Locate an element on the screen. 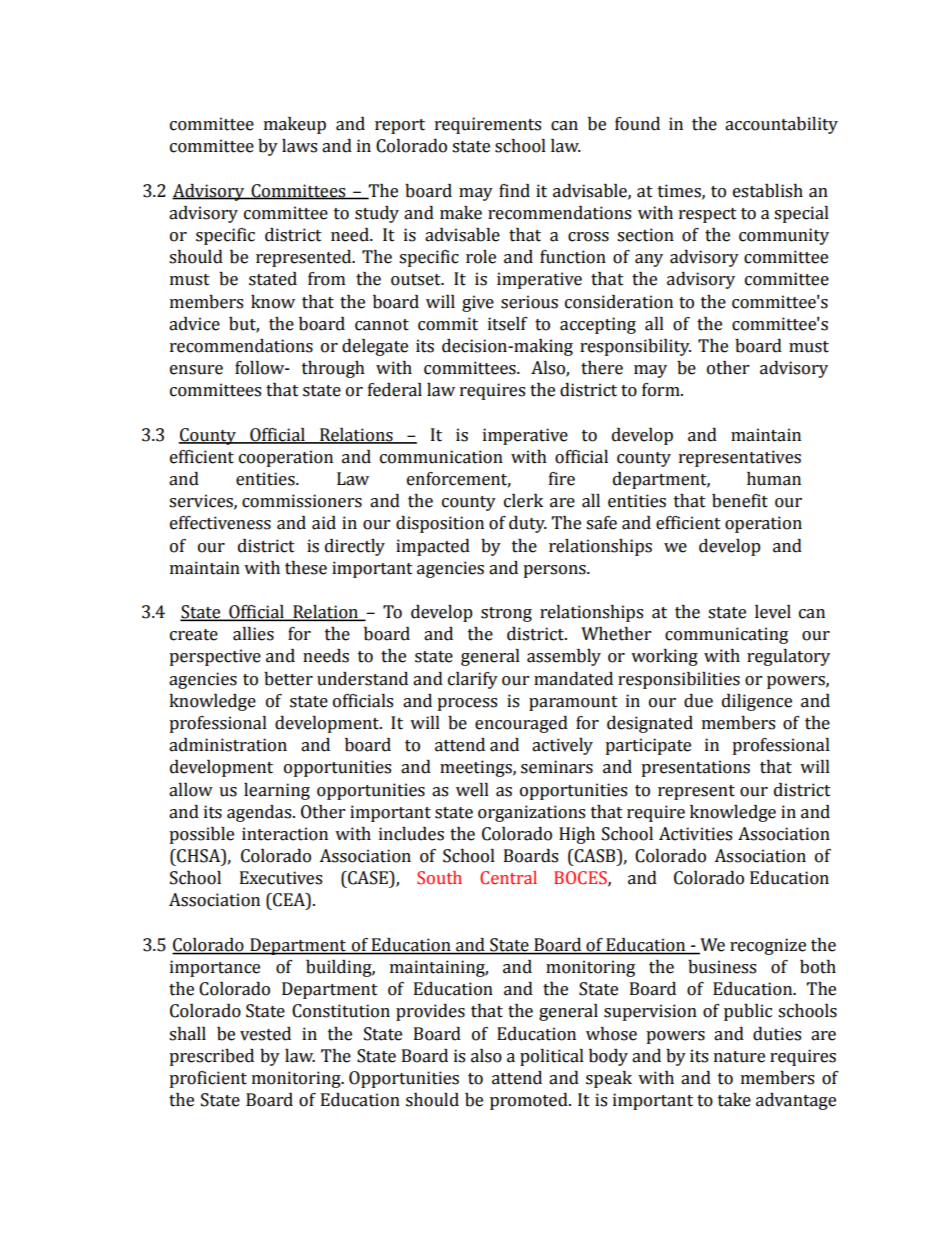 This screenshot has height=1233, width=952. learning is located at coordinates (277, 791).
